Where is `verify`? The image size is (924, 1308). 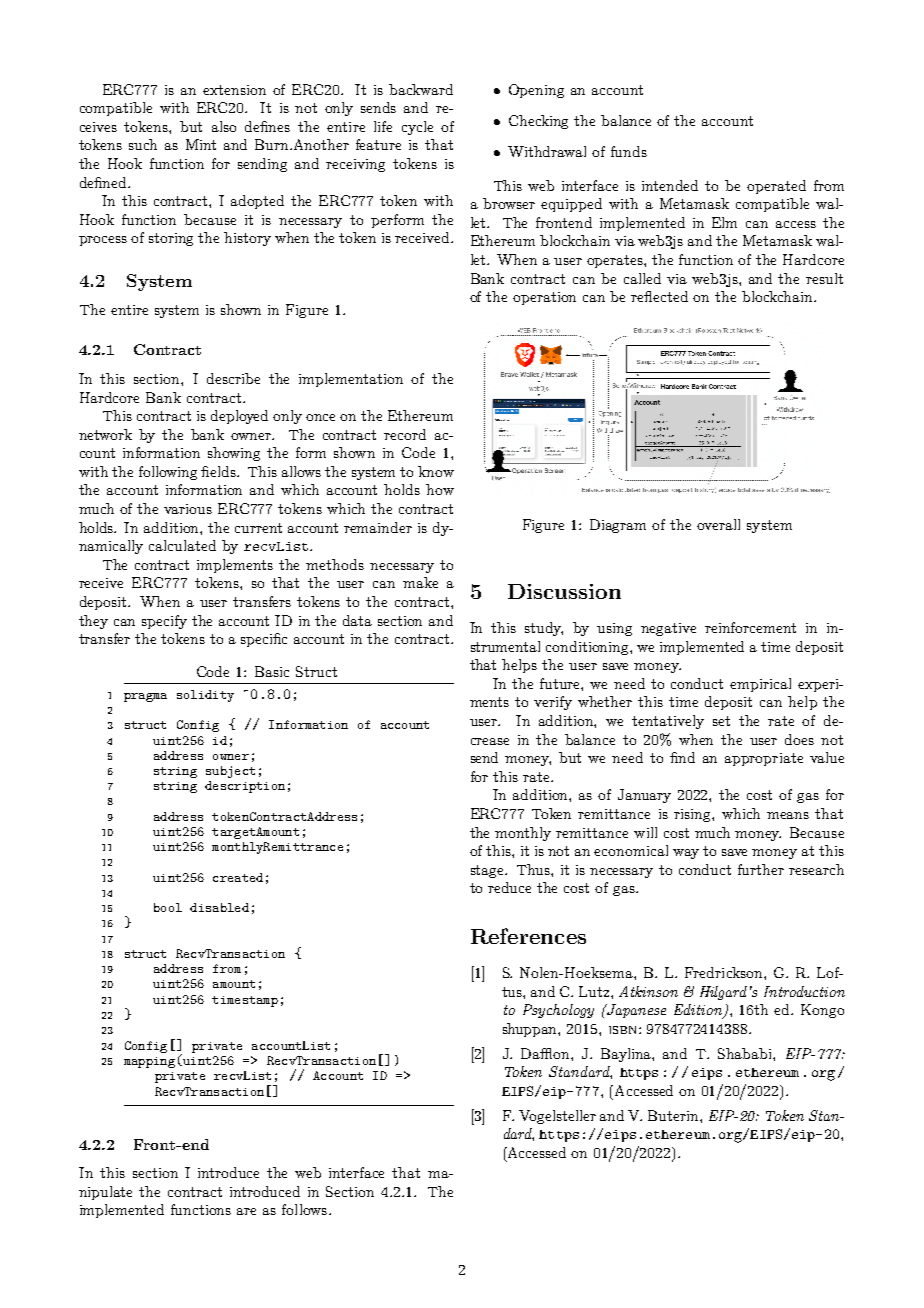
verify is located at coordinates (553, 703).
